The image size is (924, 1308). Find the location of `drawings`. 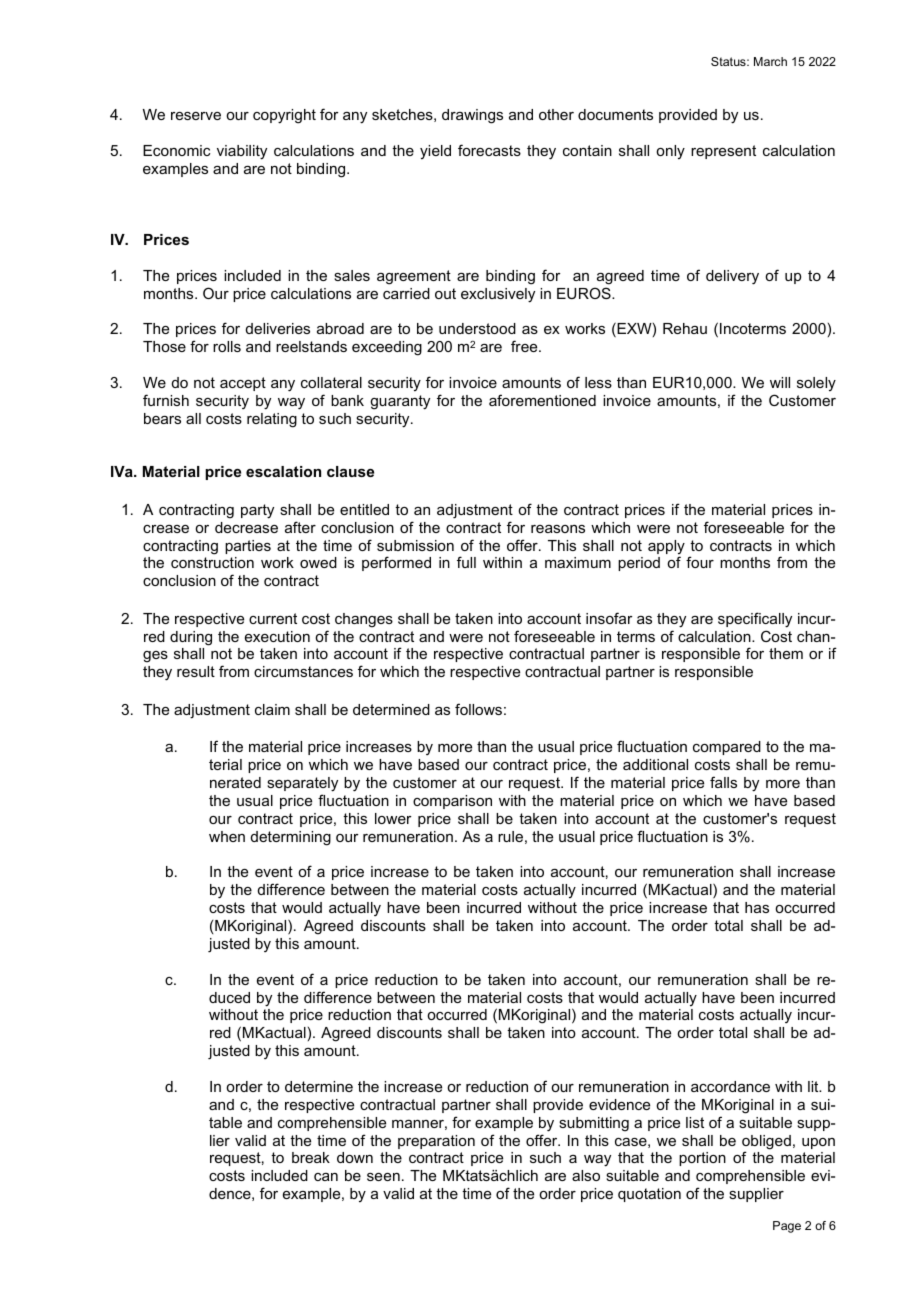

drawings is located at coordinates (472, 116).
